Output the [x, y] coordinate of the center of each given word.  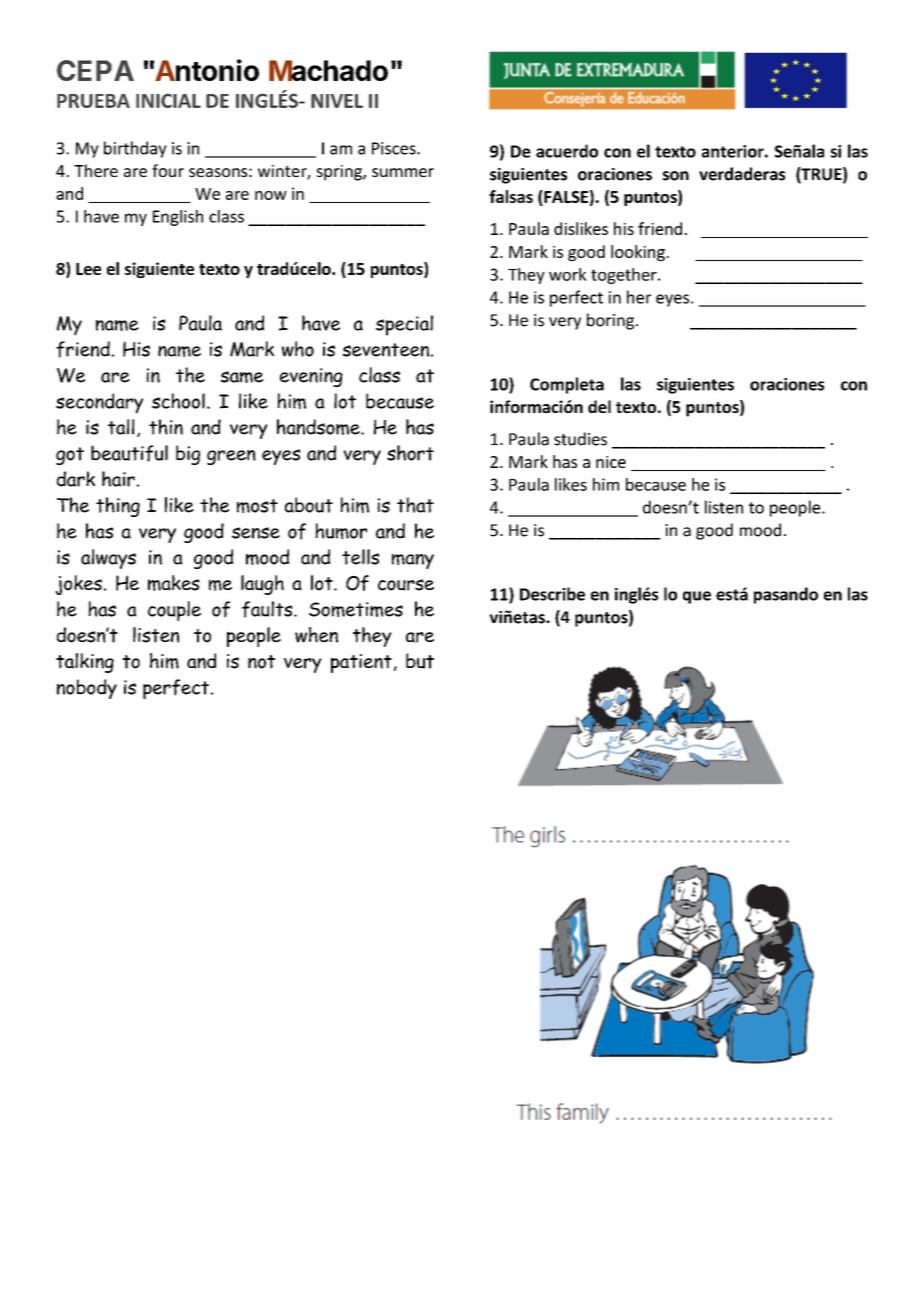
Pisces [395, 148]
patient [361, 663]
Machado [328, 70]
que [697, 597]
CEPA [95, 70]
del [599, 406]
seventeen [386, 350]
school [178, 401]
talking [85, 663]
